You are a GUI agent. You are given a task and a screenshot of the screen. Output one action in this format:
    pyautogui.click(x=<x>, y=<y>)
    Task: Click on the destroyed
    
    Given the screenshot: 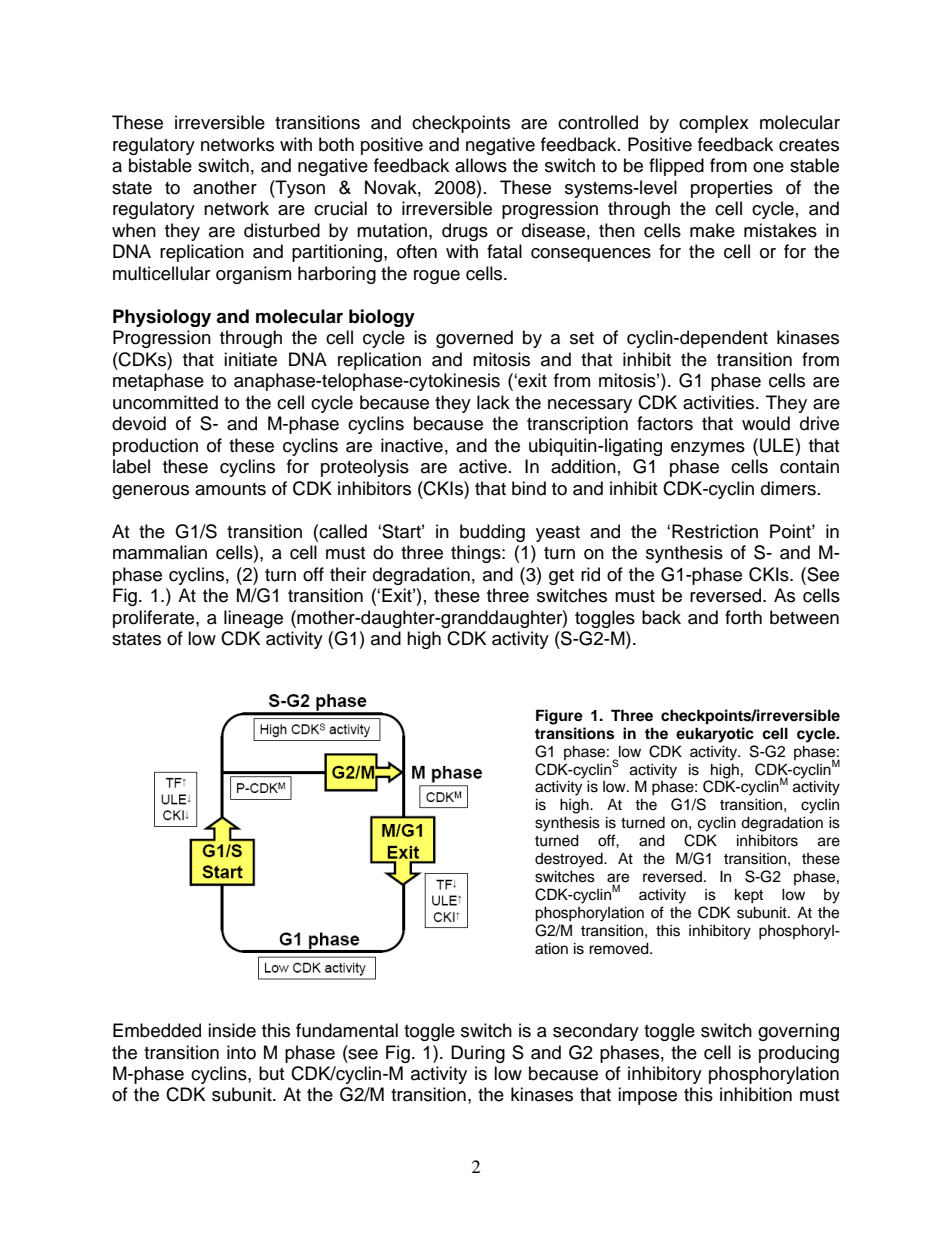 What is the action you would take?
    pyautogui.click(x=570, y=860)
